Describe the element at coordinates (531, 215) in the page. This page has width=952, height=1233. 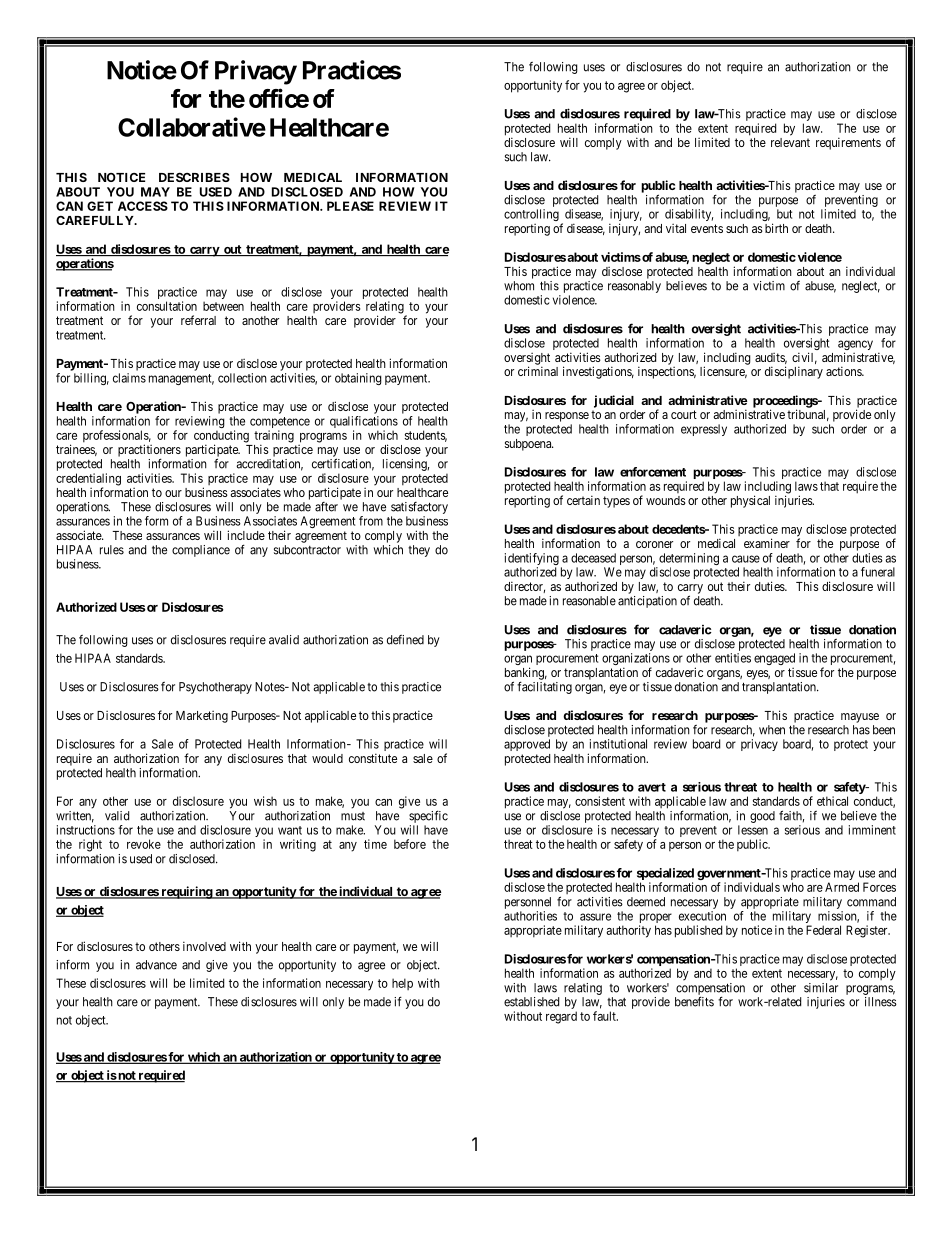
I see `controlling` at that location.
